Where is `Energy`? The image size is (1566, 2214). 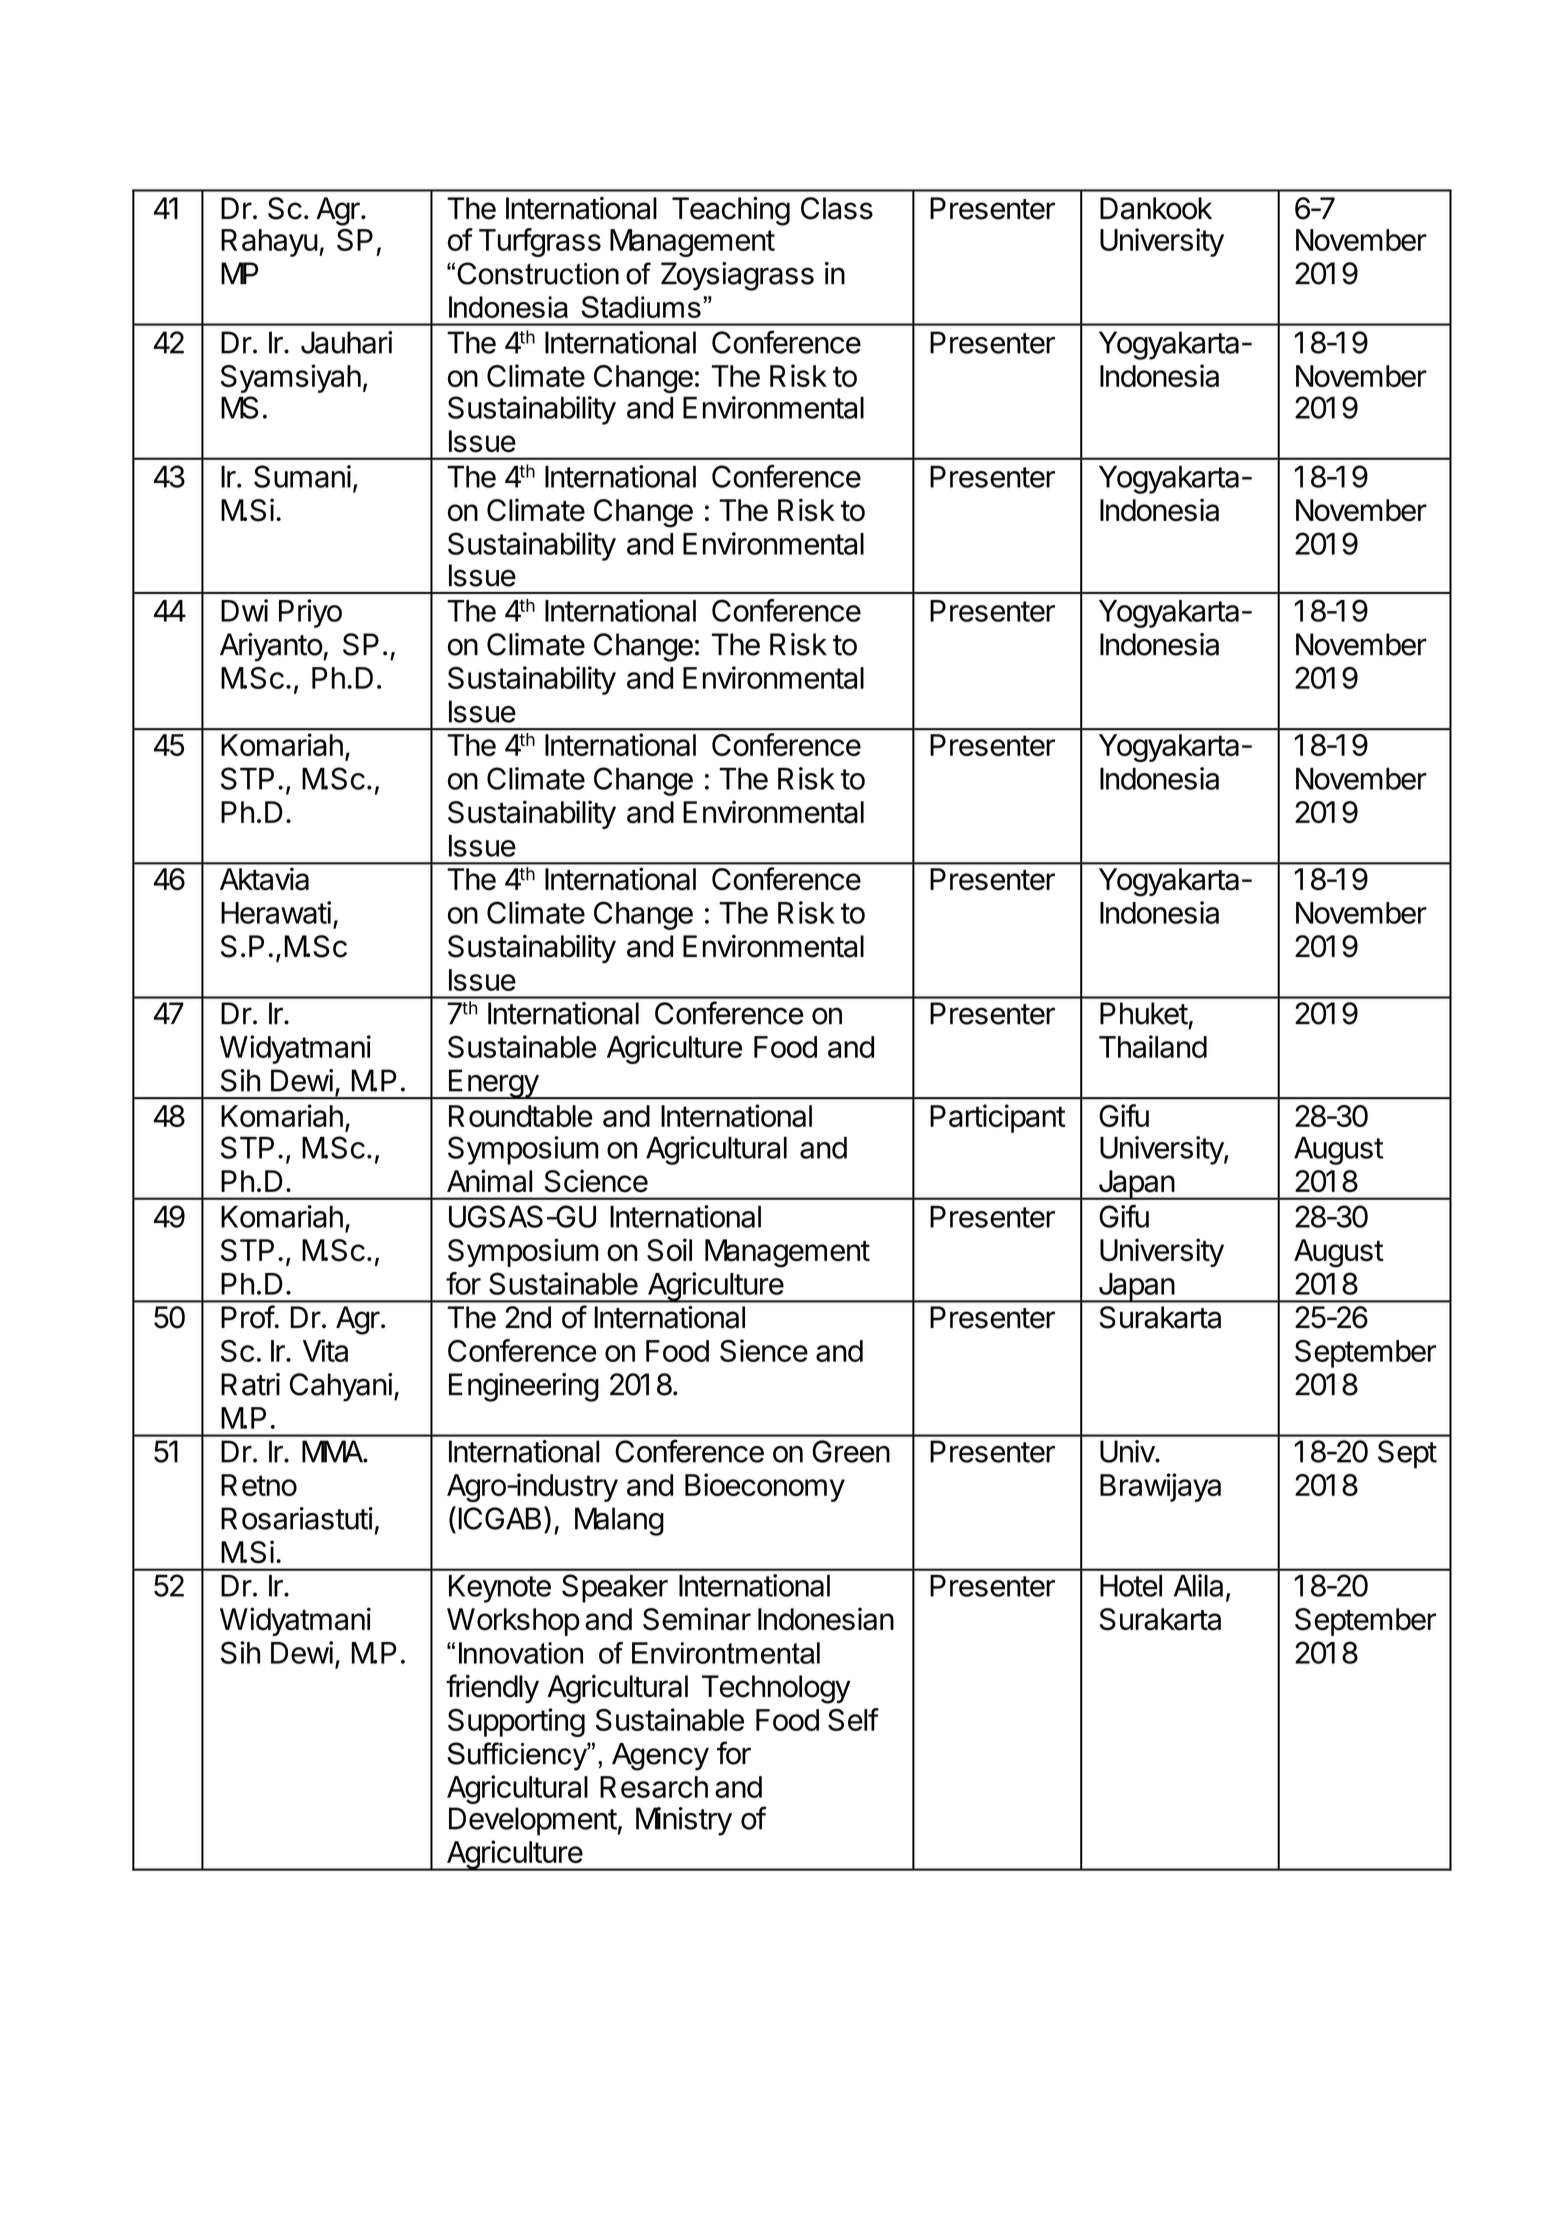 Energy is located at coordinates (493, 1084).
